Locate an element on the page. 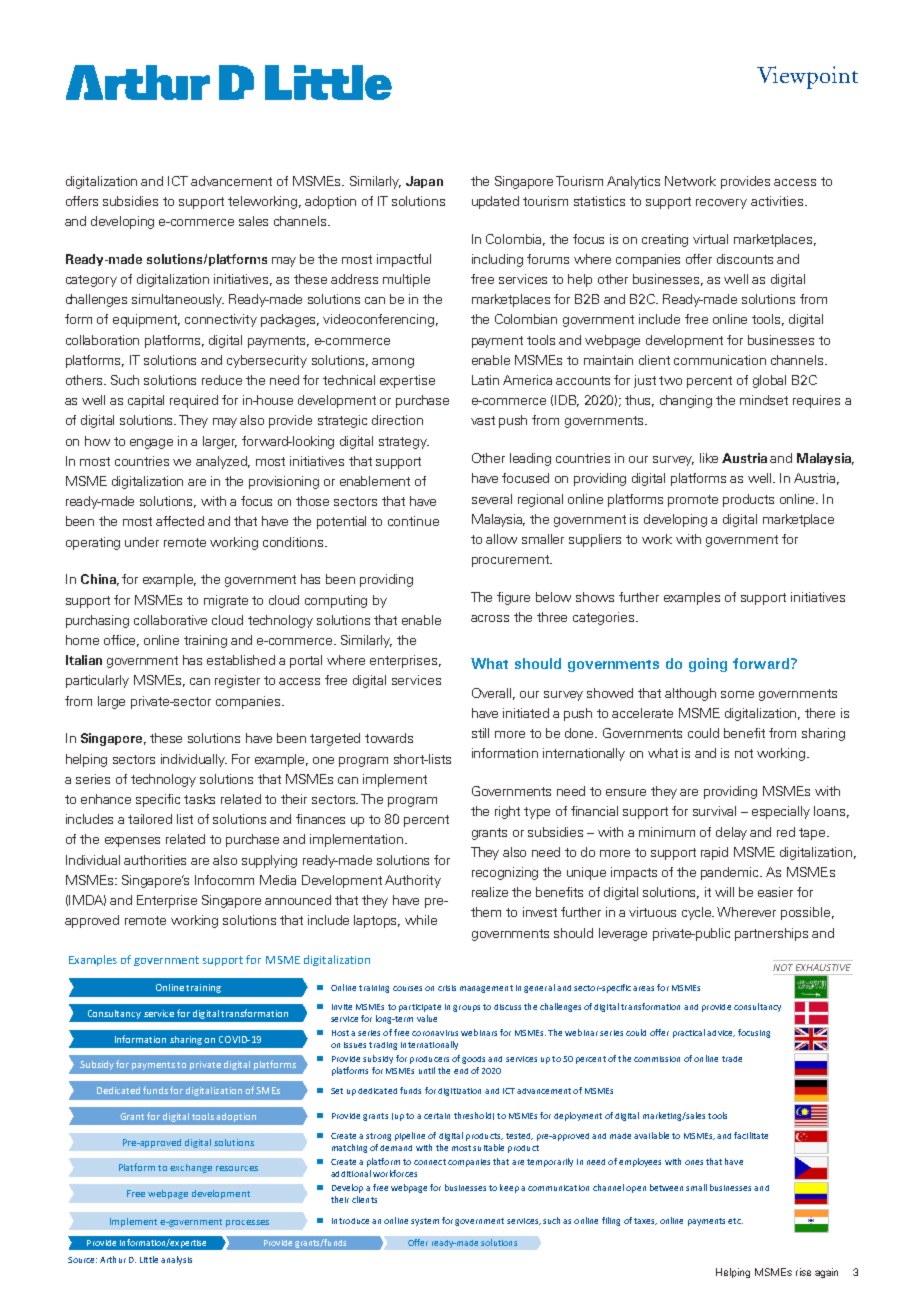  Viewpoint is located at coordinates (807, 77).
